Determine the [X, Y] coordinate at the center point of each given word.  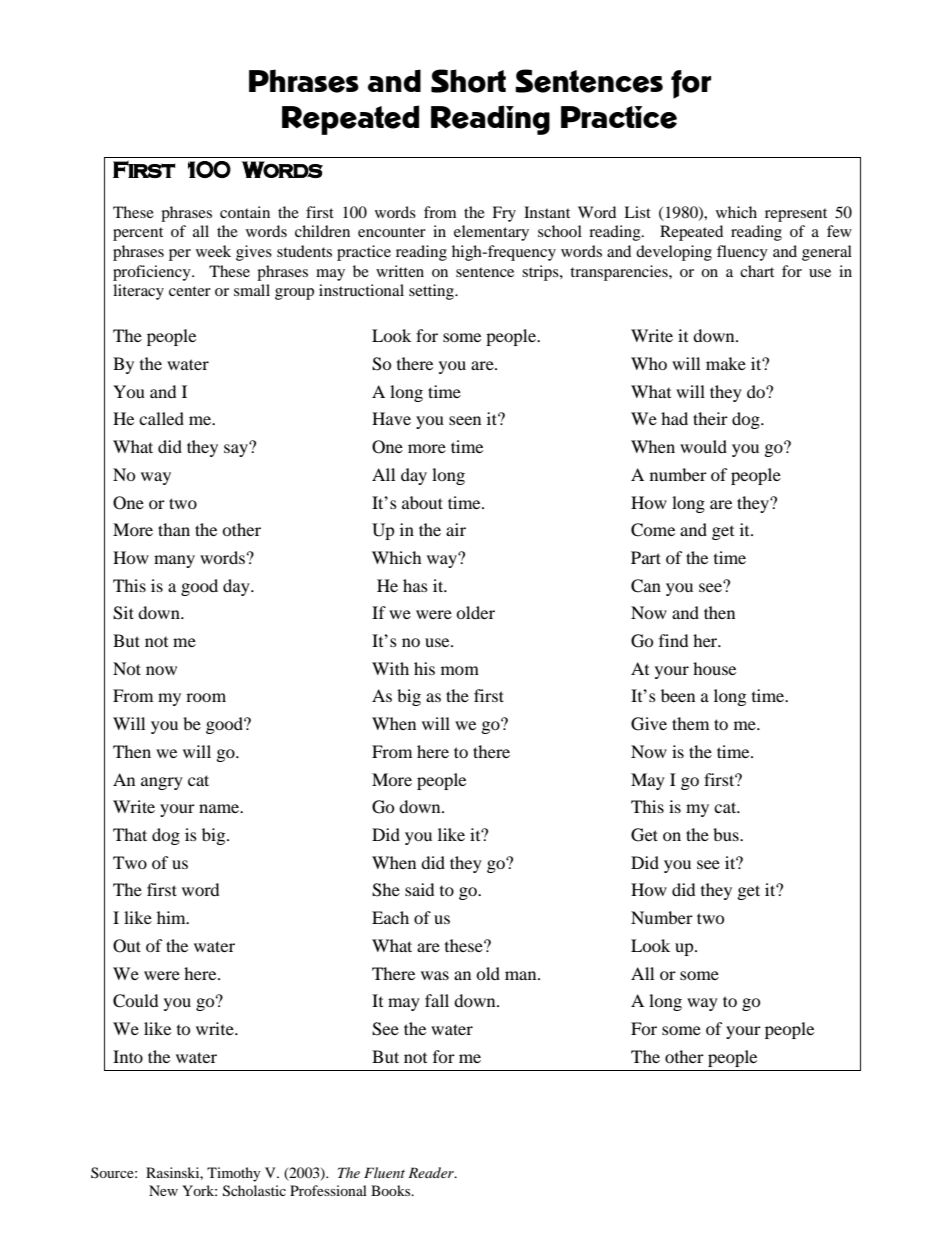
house [714, 668]
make [726, 363]
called [161, 418]
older [475, 612]
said [419, 889]
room [206, 697]
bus [727, 834]
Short [468, 81]
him [172, 917]
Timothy [234, 1174]
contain [245, 212]
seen [465, 420]
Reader [432, 1172]
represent [796, 215]
